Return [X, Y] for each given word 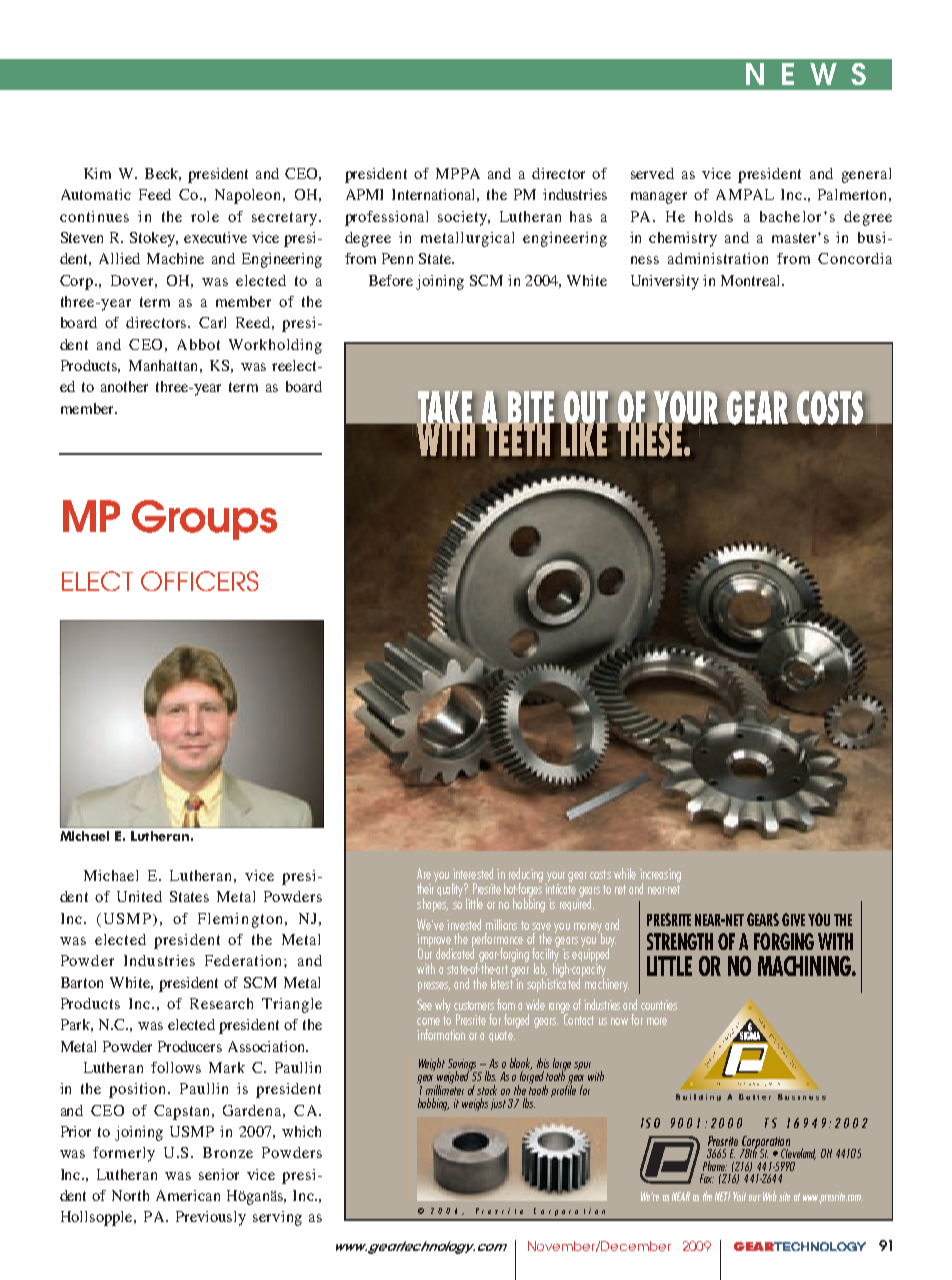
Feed [155, 194]
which [301, 1131]
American [188, 1195]
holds [714, 216]
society [464, 218]
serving [277, 1218]
